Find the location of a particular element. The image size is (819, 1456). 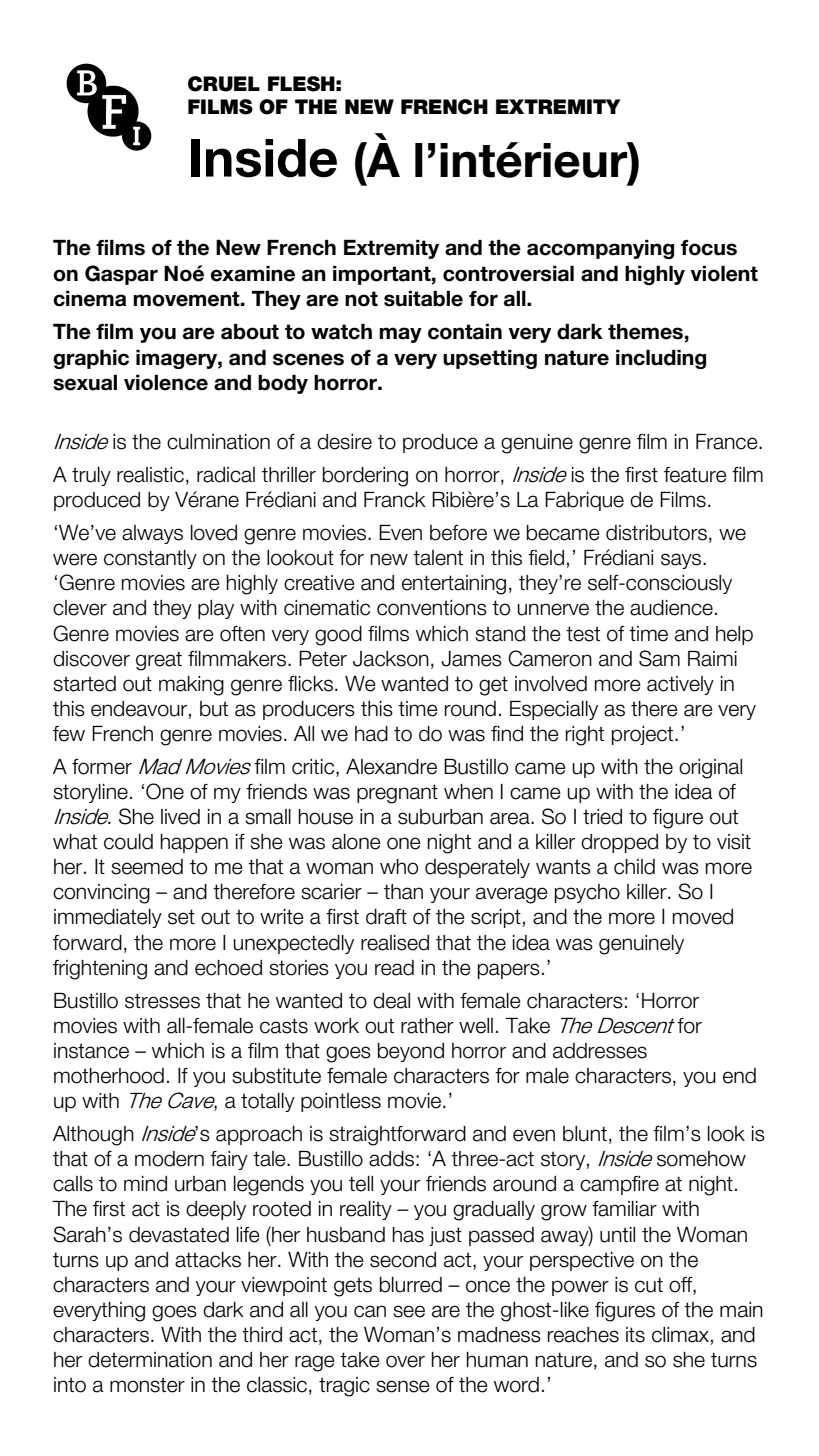

great is located at coordinates (159, 661).
